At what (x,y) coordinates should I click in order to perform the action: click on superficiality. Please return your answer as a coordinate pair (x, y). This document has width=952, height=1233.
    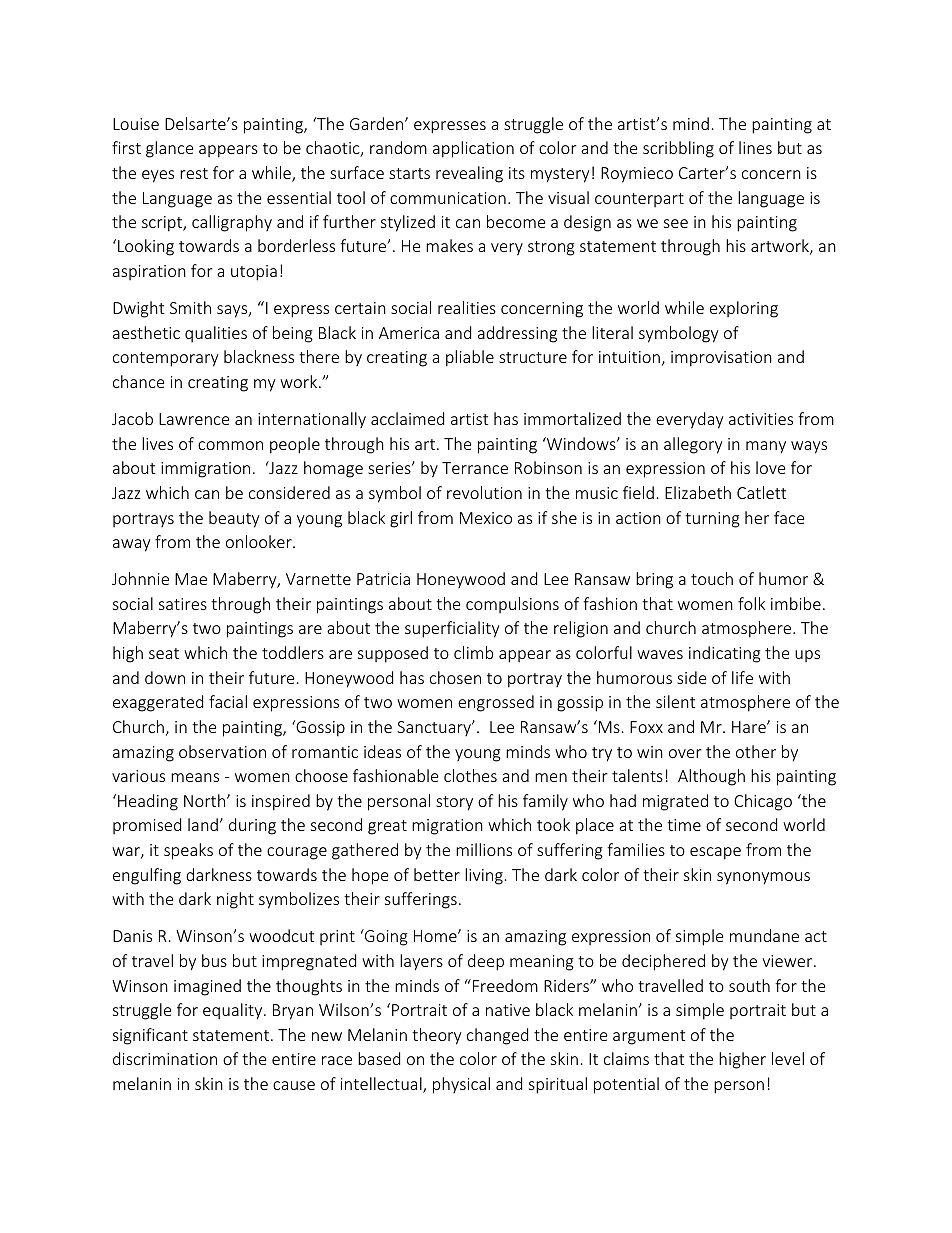
    Looking at the image, I should click on (452, 629).
